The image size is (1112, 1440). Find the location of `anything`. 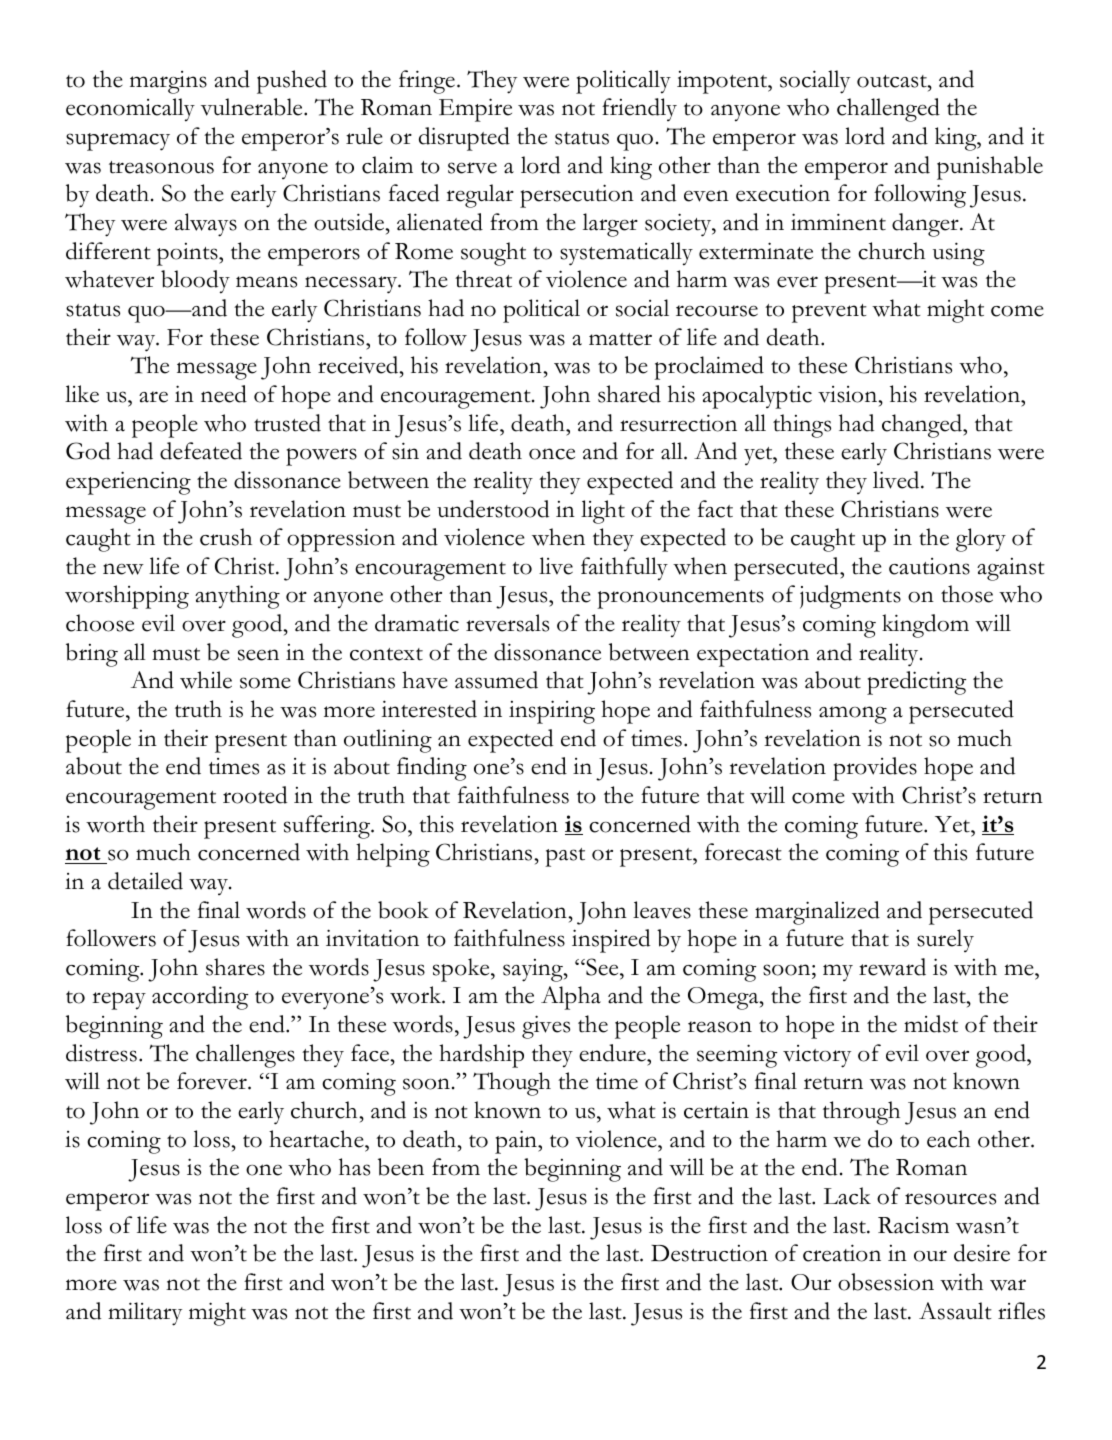

anything is located at coordinates (237, 597).
